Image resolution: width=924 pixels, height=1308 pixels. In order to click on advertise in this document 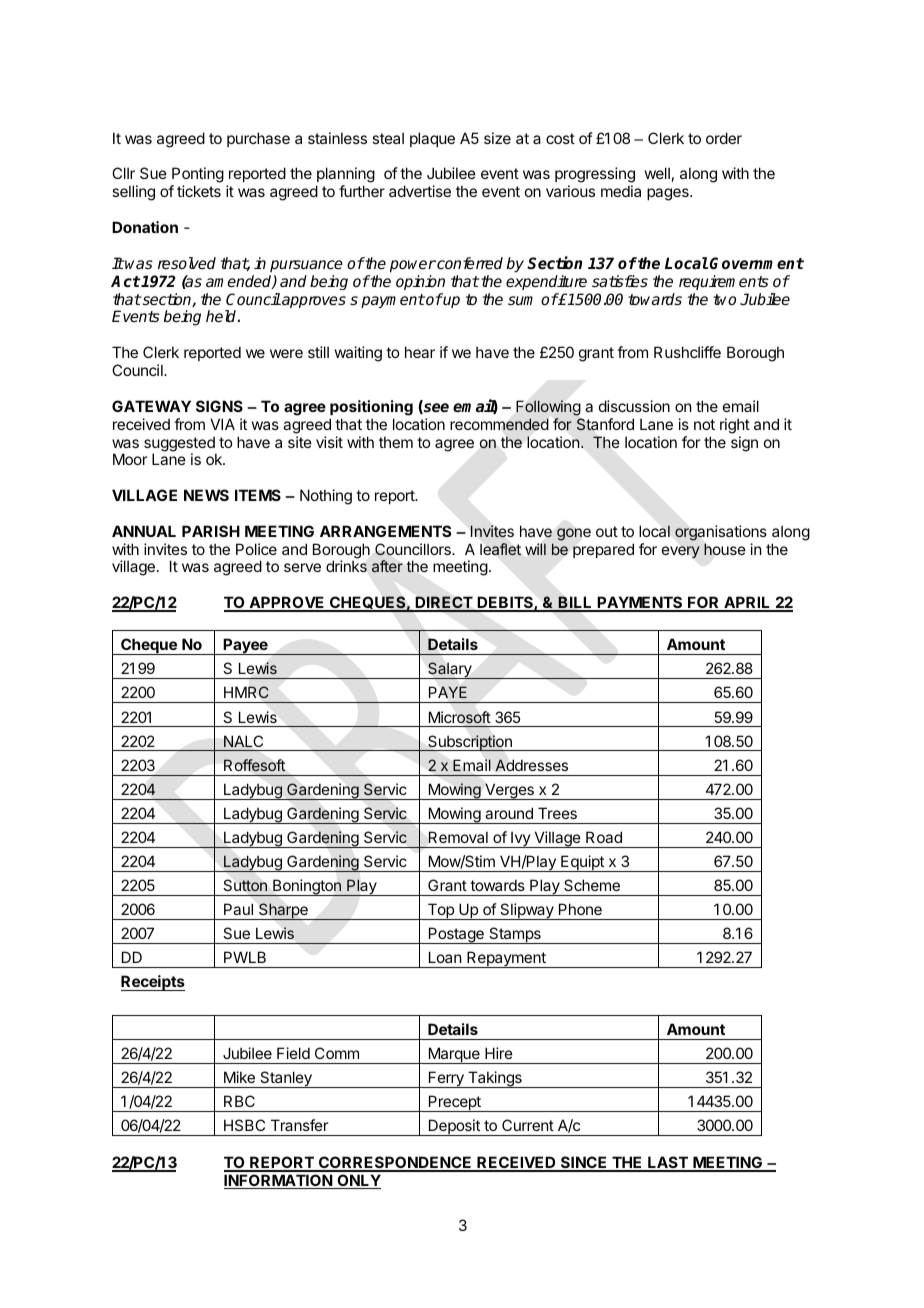, I will do `click(420, 191)`.
